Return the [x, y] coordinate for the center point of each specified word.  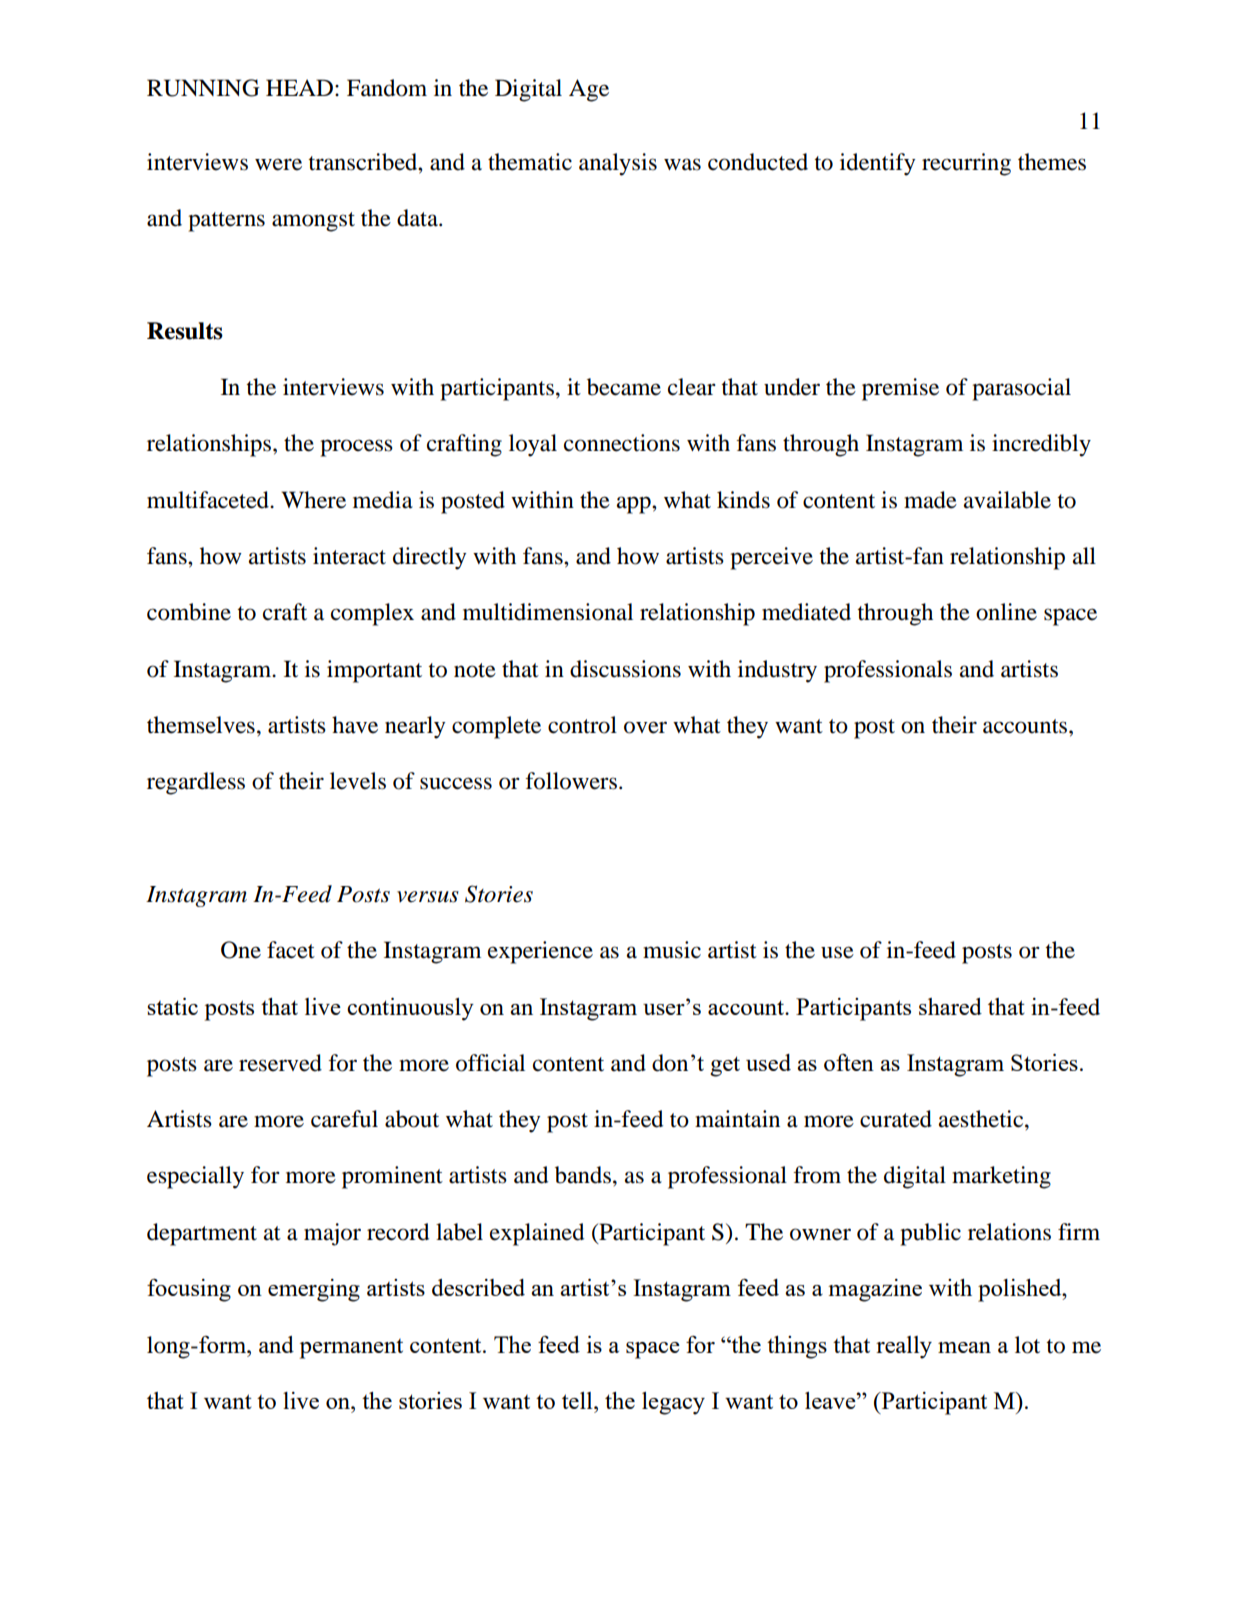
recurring [966, 164]
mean [964, 1347]
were [278, 164]
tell [578, 1400]
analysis [618, 164]
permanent [351, 1349]
